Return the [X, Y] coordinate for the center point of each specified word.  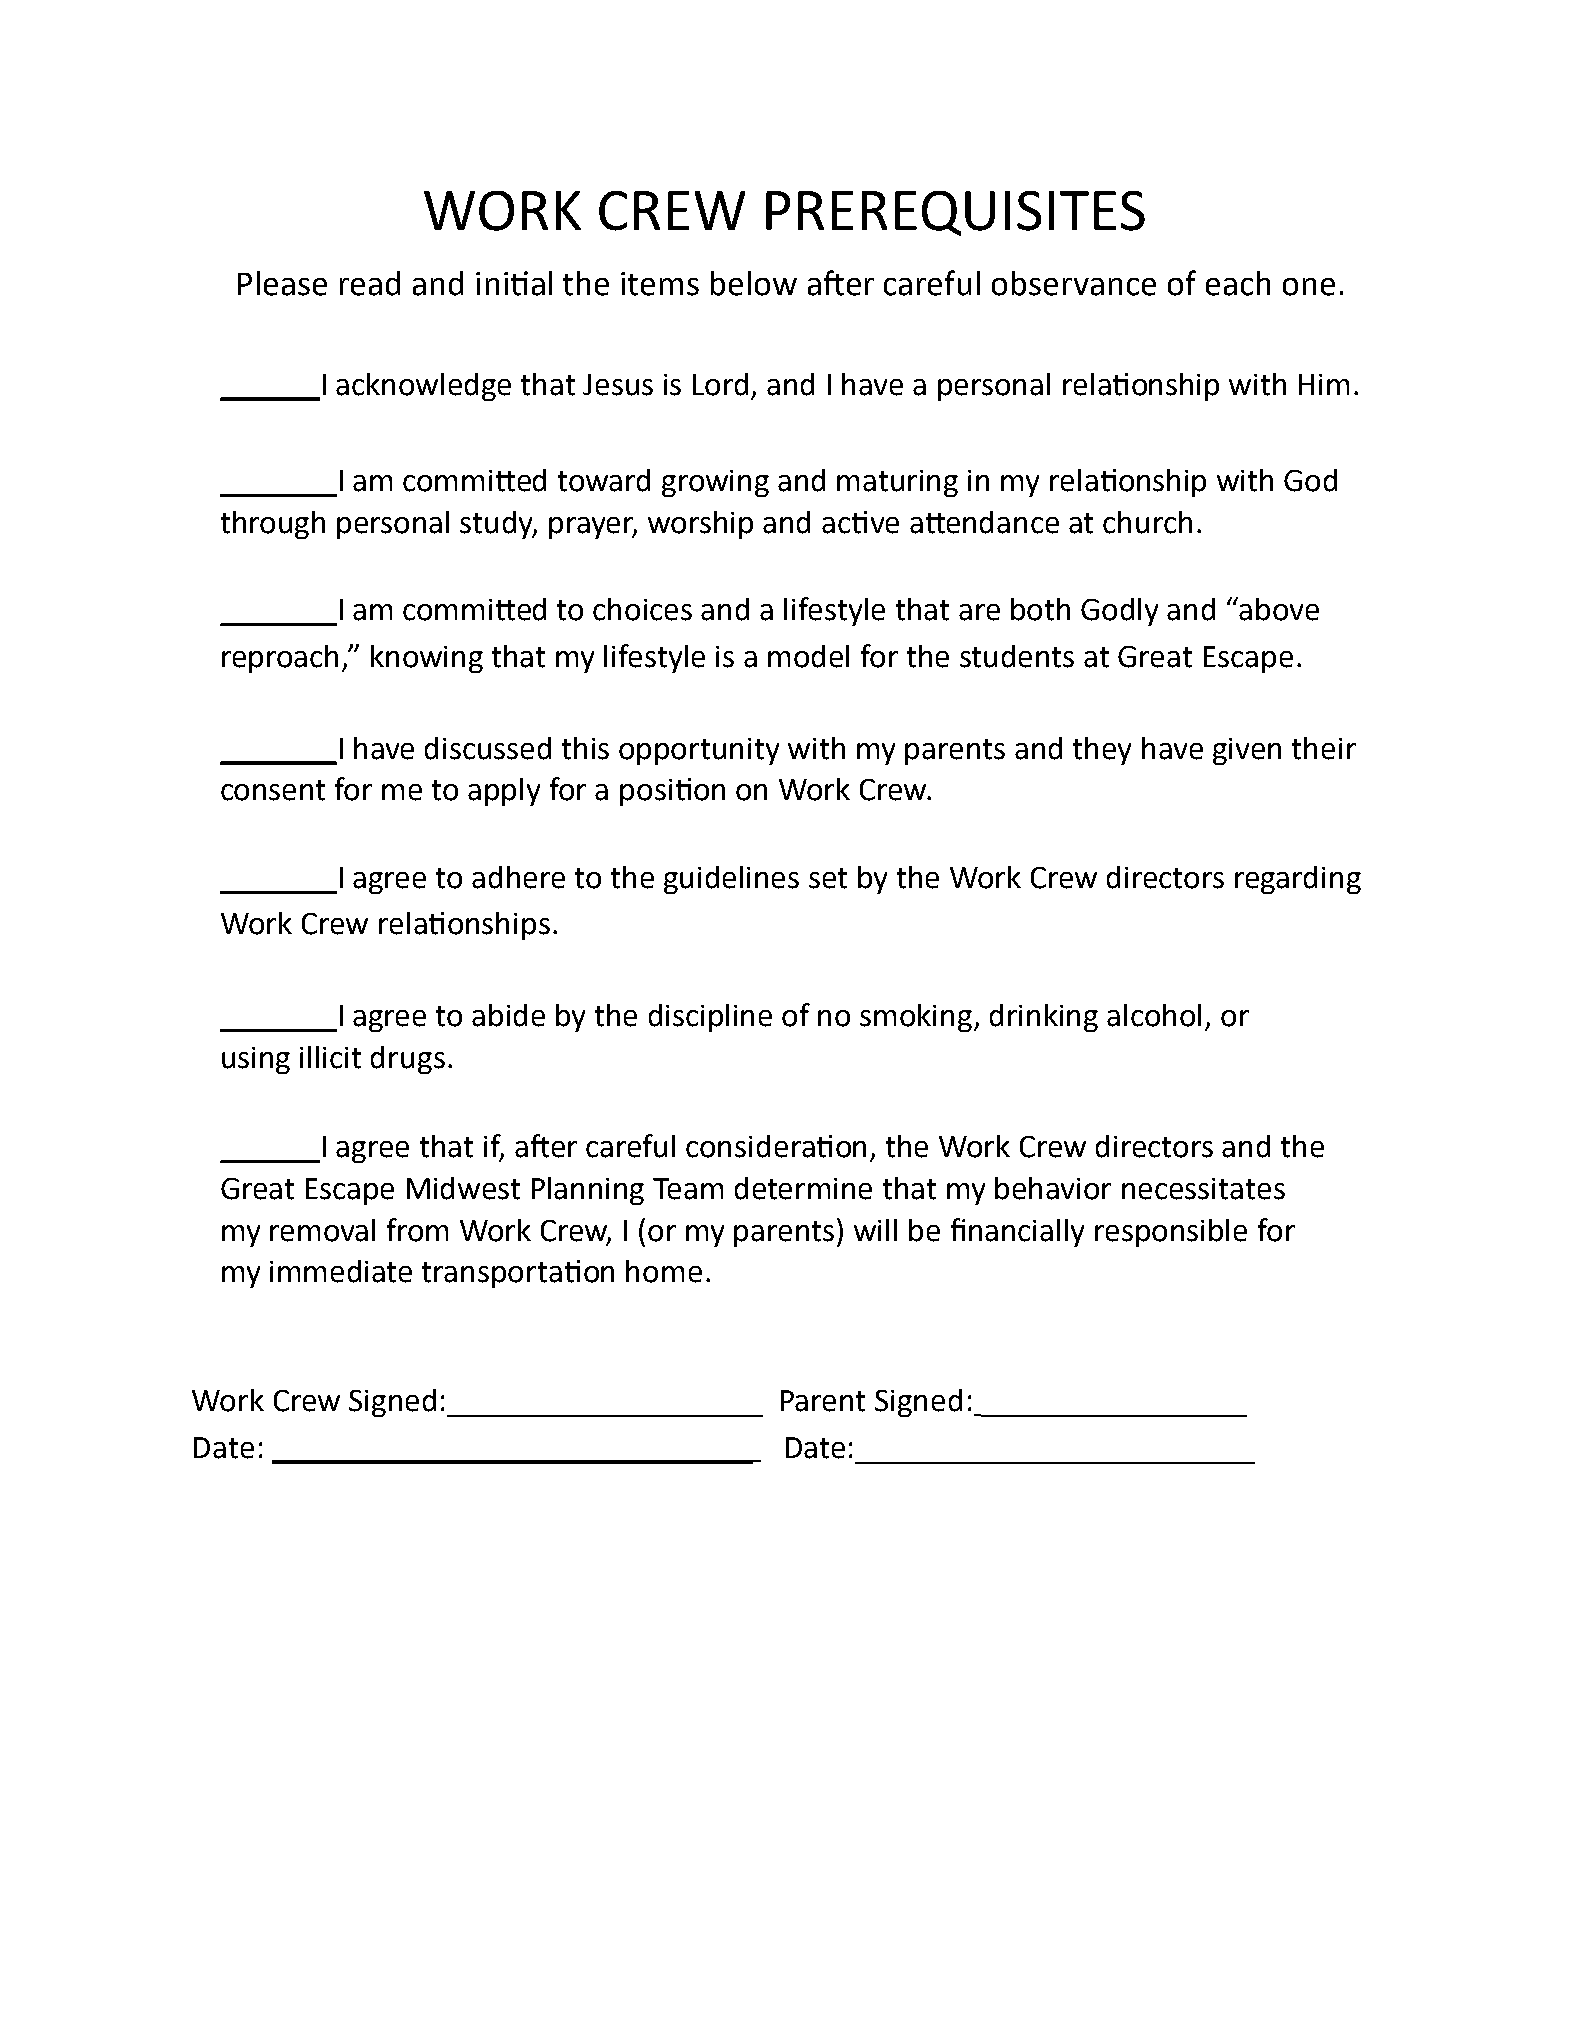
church [1147, 522]
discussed [488, 748]
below [754, 283]
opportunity [699, 751]
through [273, 525]
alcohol [1154, 1015]
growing [715, 483]
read [370, 283]
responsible [1171, 1233]
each [1238, 283]
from [417, 1230]
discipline [710, 1018]
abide [508, 1015]
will [875, 1230]
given [1247, 751]
